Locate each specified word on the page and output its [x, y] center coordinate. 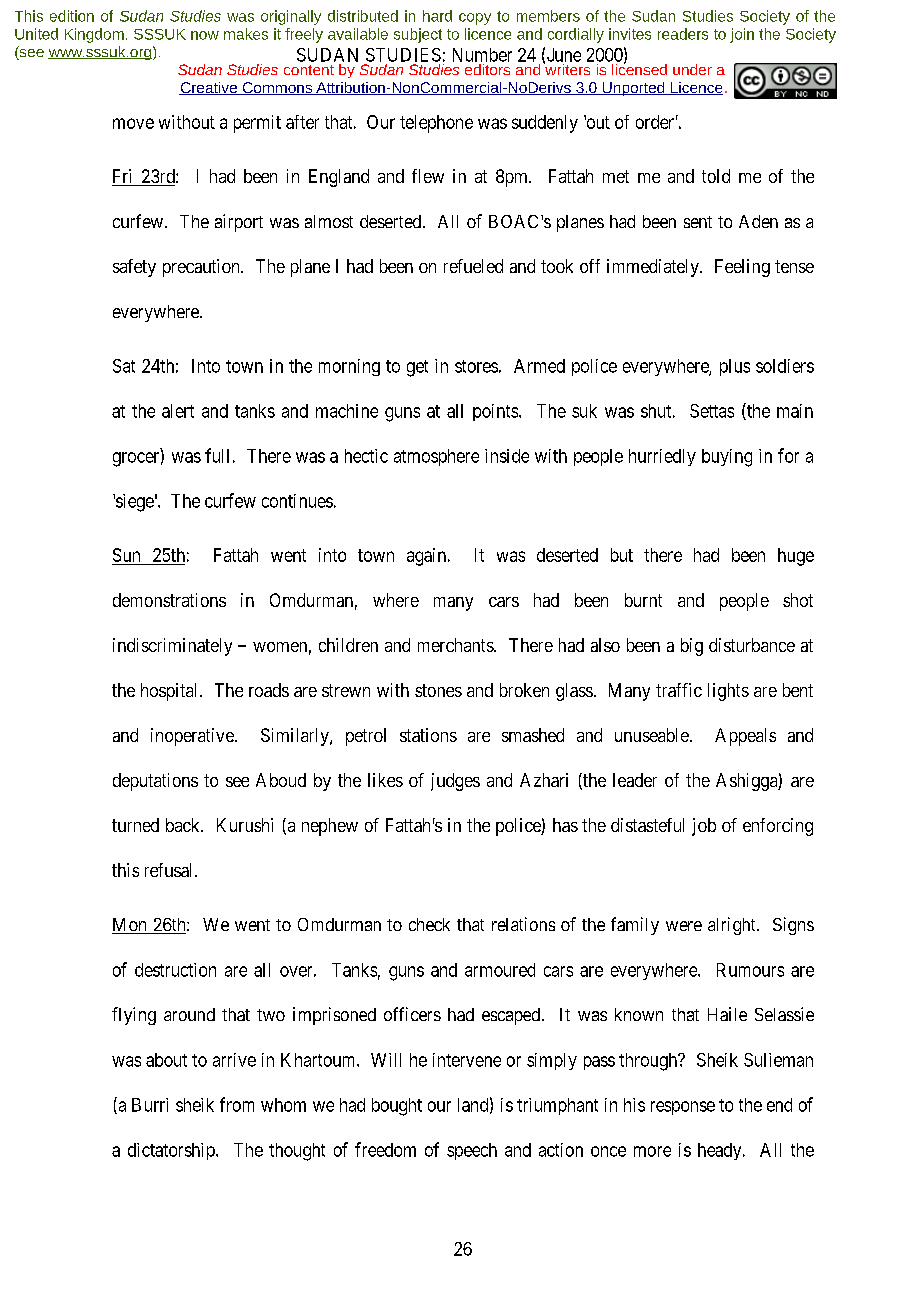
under [692, 69]
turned [135, 825]
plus [735, 367]
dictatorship [172, 1151]
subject [418, 35]
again [426, 557]
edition [72, 16]
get [417, 368]
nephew [330, 827]
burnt [643, 600]
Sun [127, 556]
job [704, 827]
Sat [124, 366]
